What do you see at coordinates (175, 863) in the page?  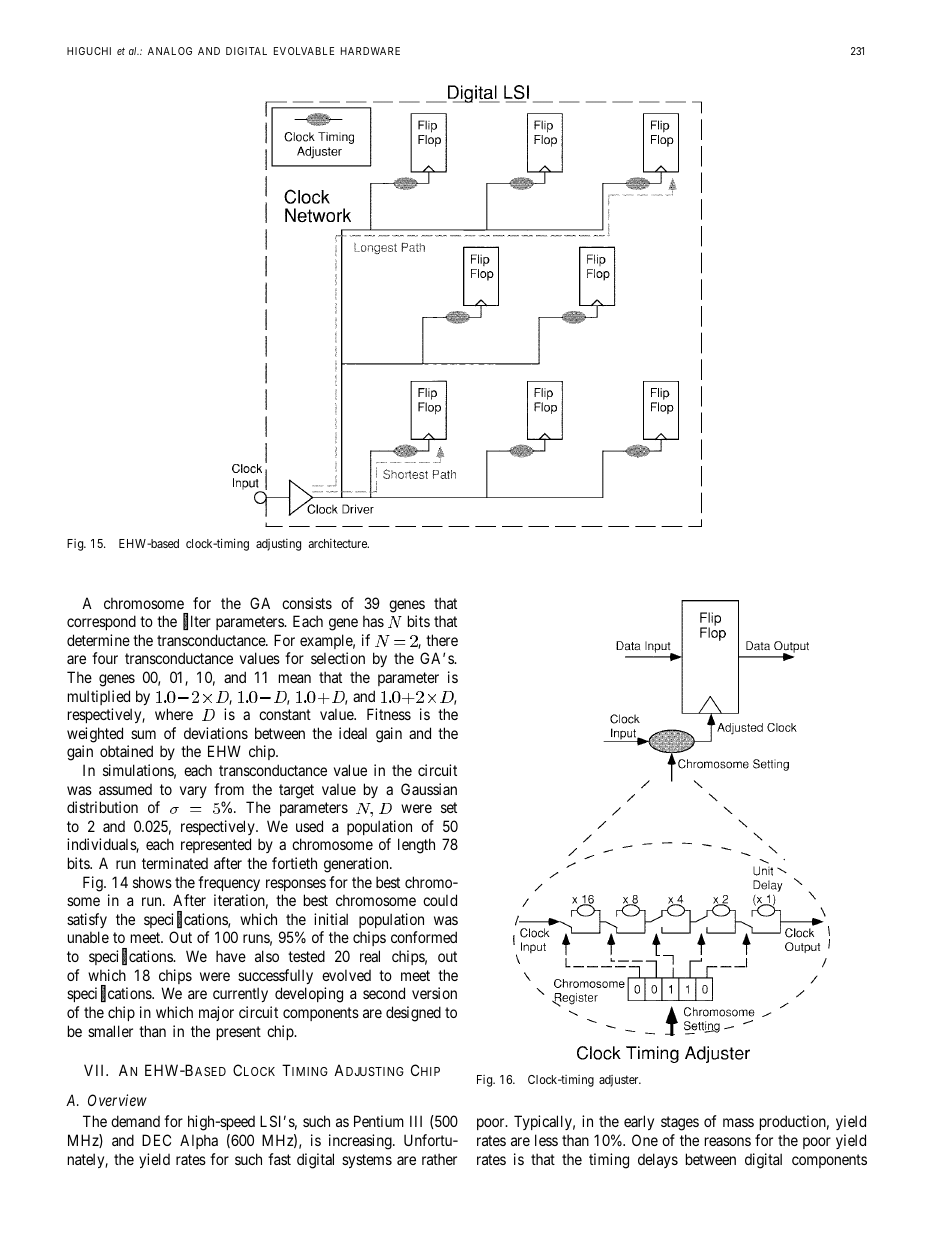 I see `terminated` at bounding box center [175, 863].
